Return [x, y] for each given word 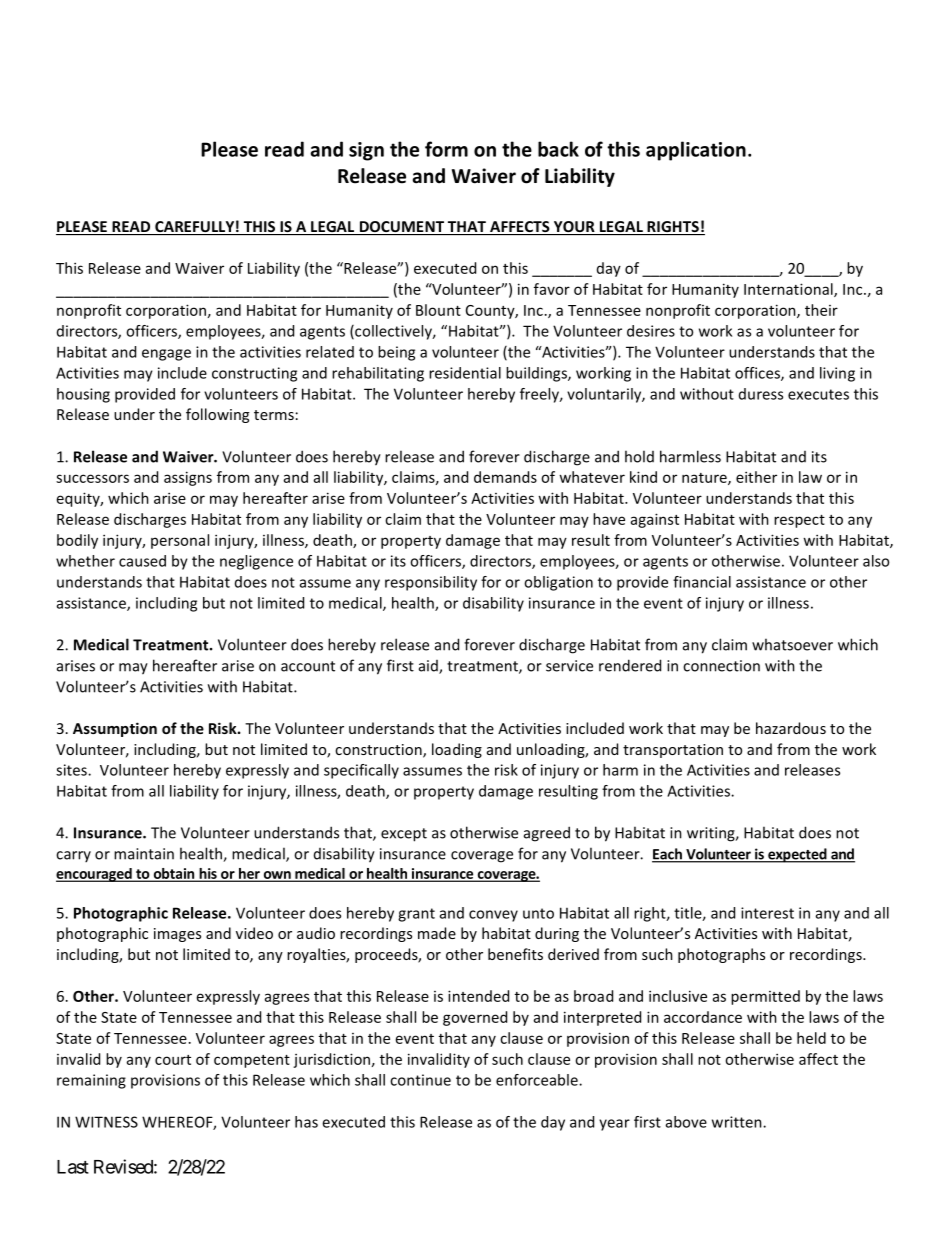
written [738, 1122]
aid [429, 667]
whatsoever [792, 644]
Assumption [115, 729]
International [789, 290]
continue [420, 1080]
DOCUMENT [401, 228]
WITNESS [106, 1122]
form [446, 149]
